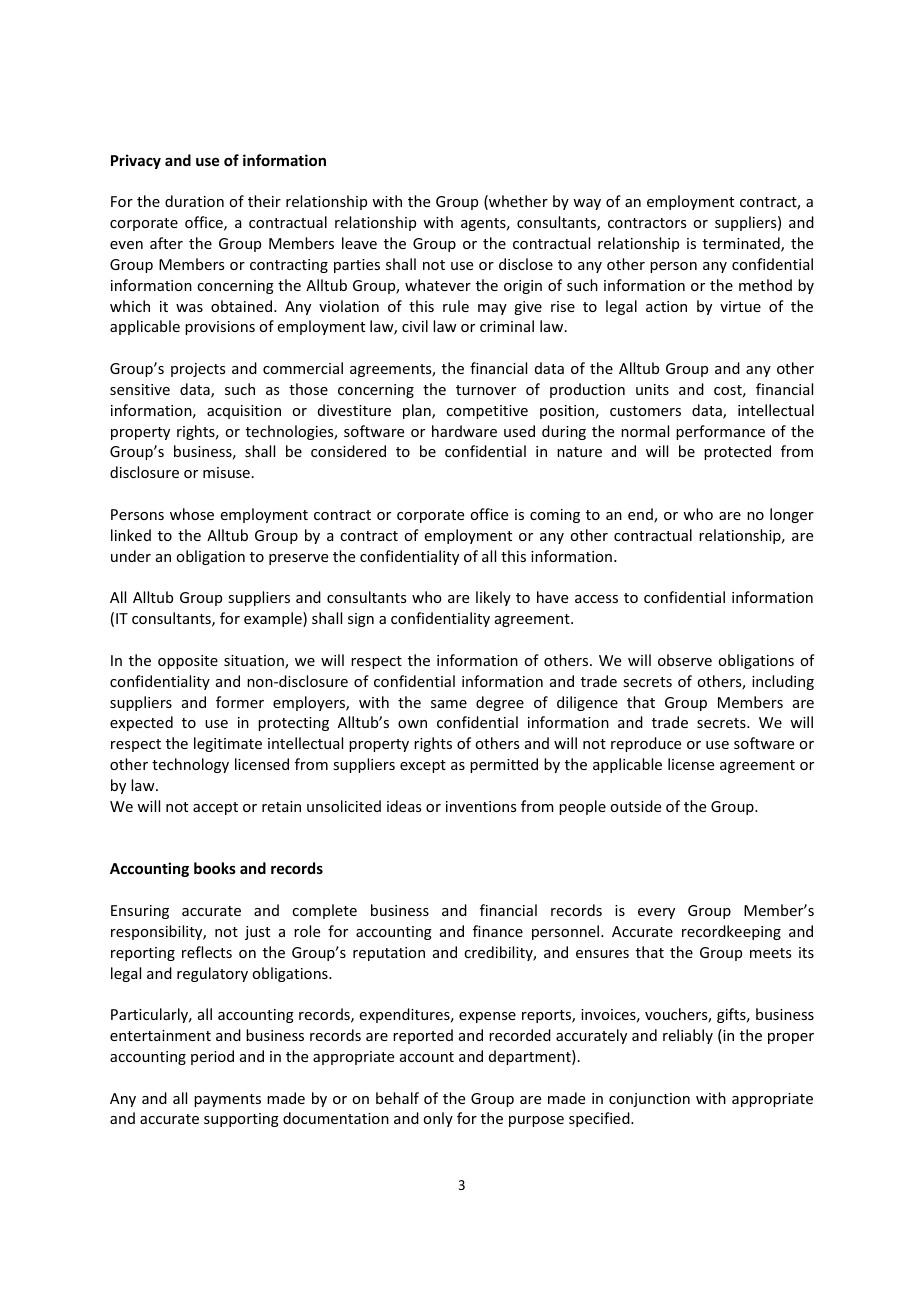  Describe the element at coordinates (207, 952) in the document. I see `reflects` at that location.
